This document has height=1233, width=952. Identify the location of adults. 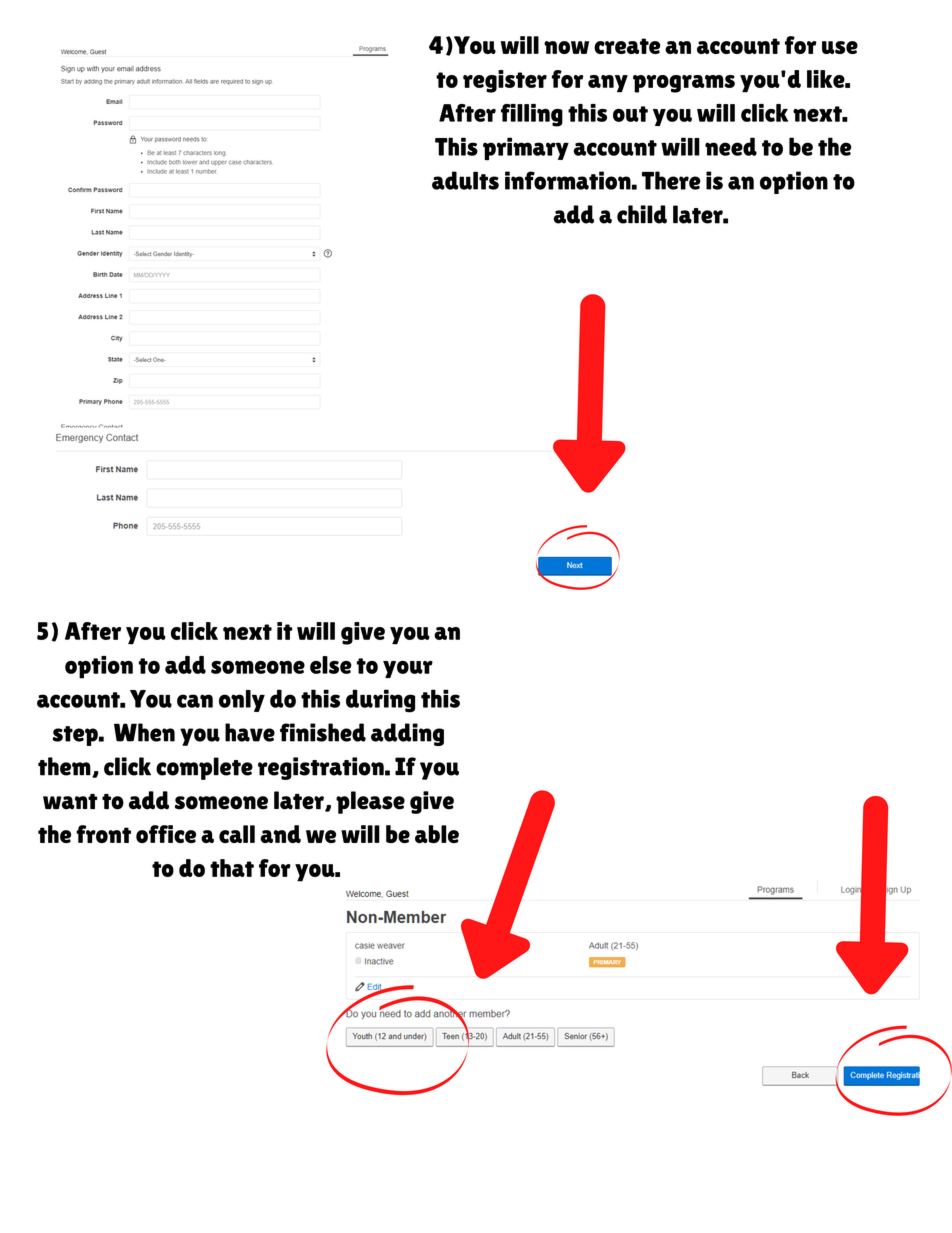
(465, 180).
